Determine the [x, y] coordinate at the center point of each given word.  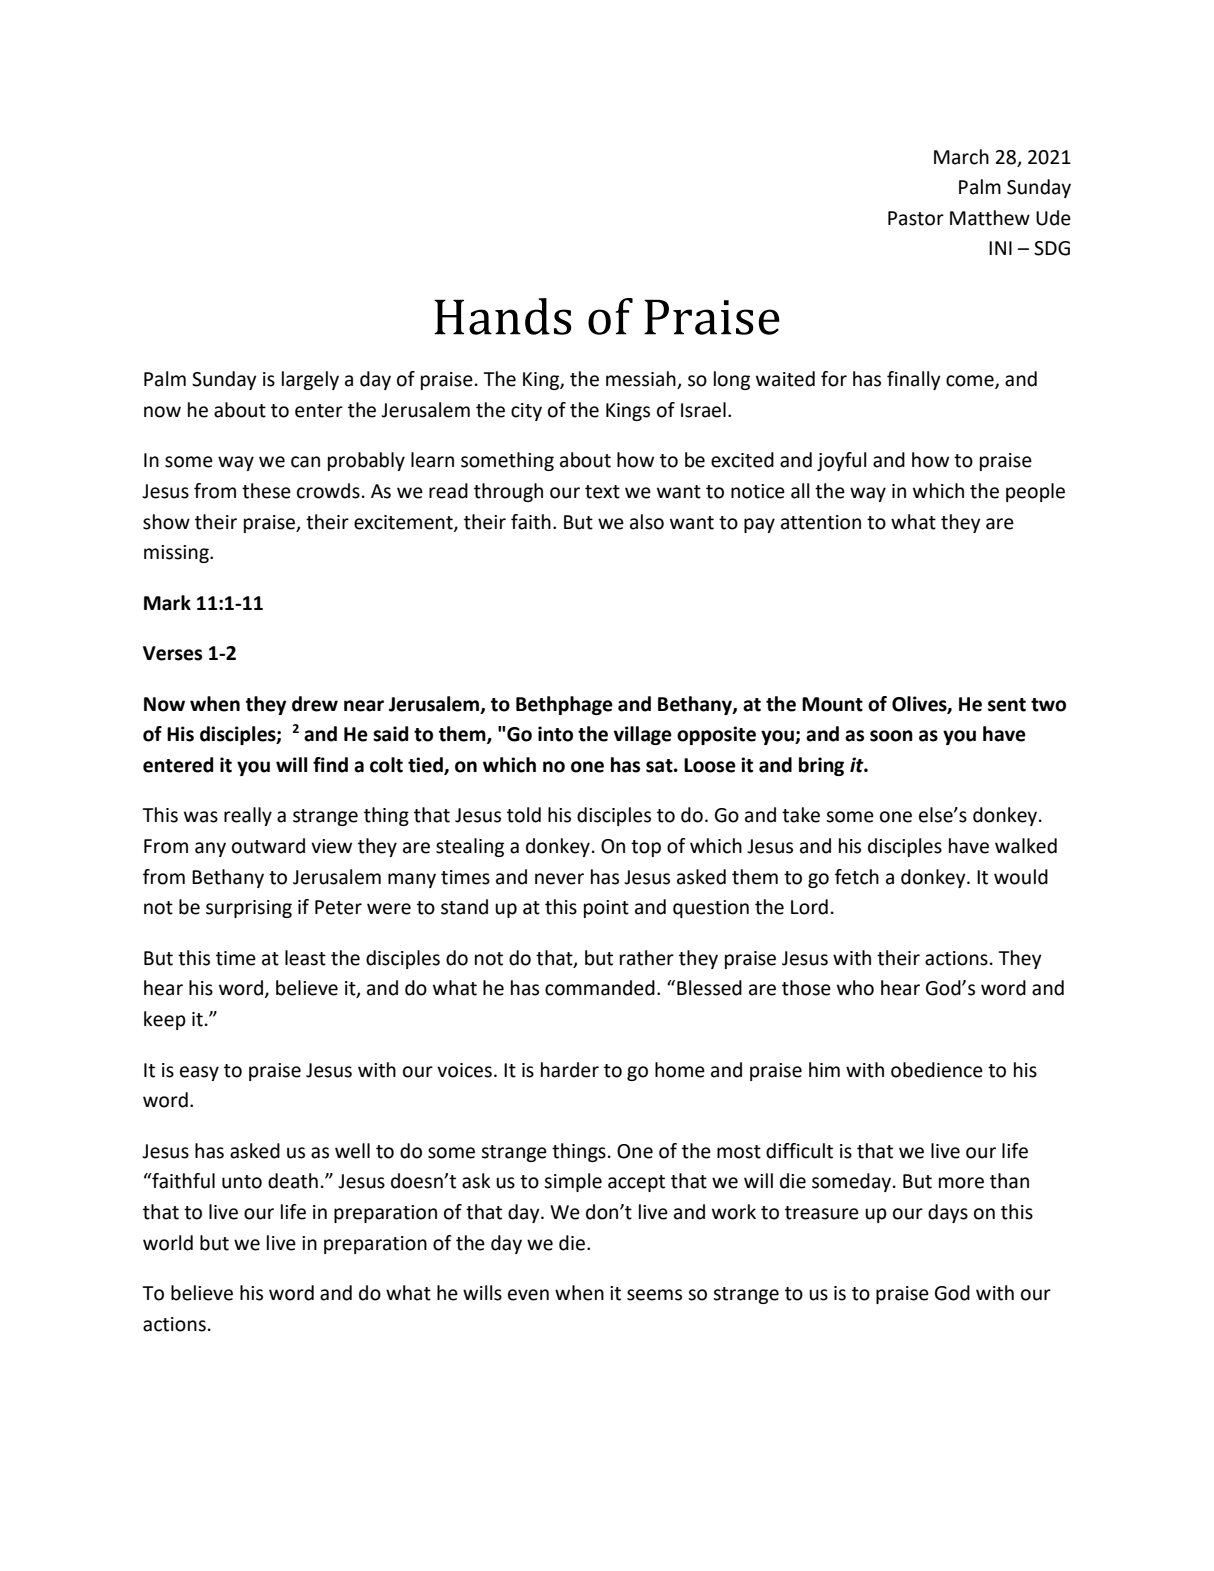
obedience [937, 1070]
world [168, 1243]
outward [268, 846]
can [305, 462]
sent [1007, 705]
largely [310, 380]
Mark [167, 603]
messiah [642, 380]
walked [1026, 846]
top [646, 848]
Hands [502, 316]
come [971, 382]
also [647, 522]
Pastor [916, 218]
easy [199, 1073]
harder [570, 1070]
